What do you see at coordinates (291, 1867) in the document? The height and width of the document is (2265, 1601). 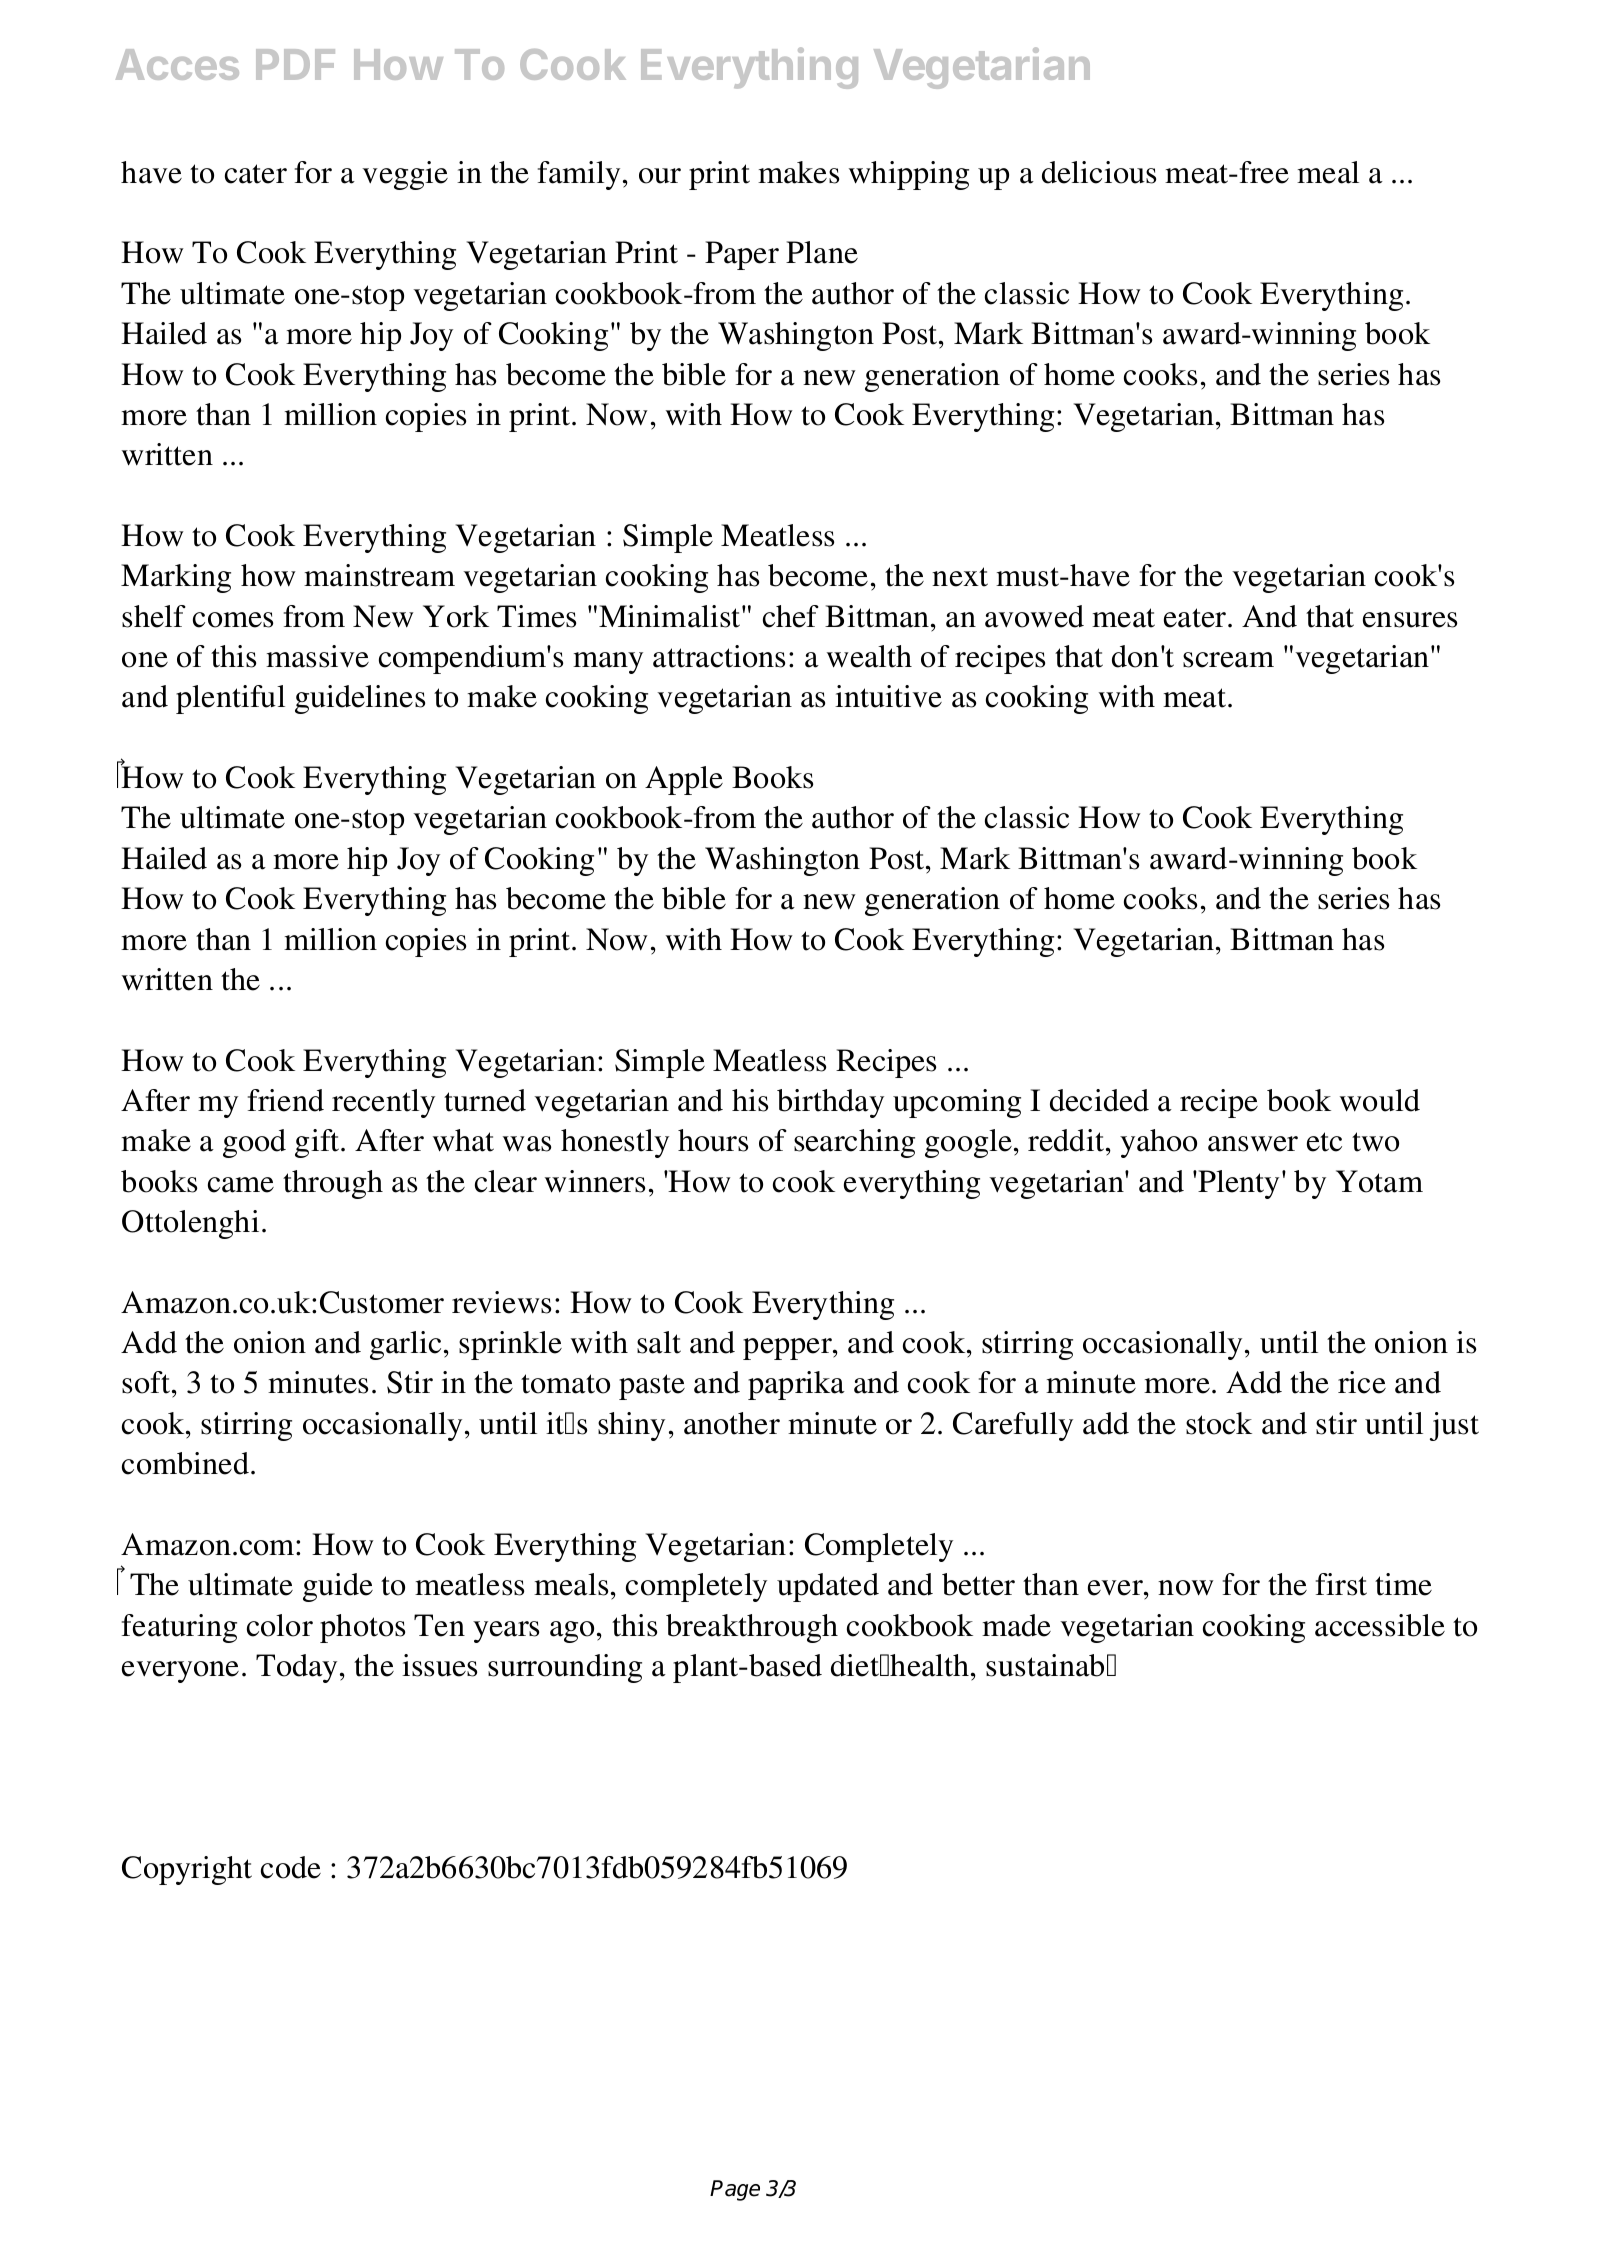 I see `code` at bounding box center [291, 1867].
